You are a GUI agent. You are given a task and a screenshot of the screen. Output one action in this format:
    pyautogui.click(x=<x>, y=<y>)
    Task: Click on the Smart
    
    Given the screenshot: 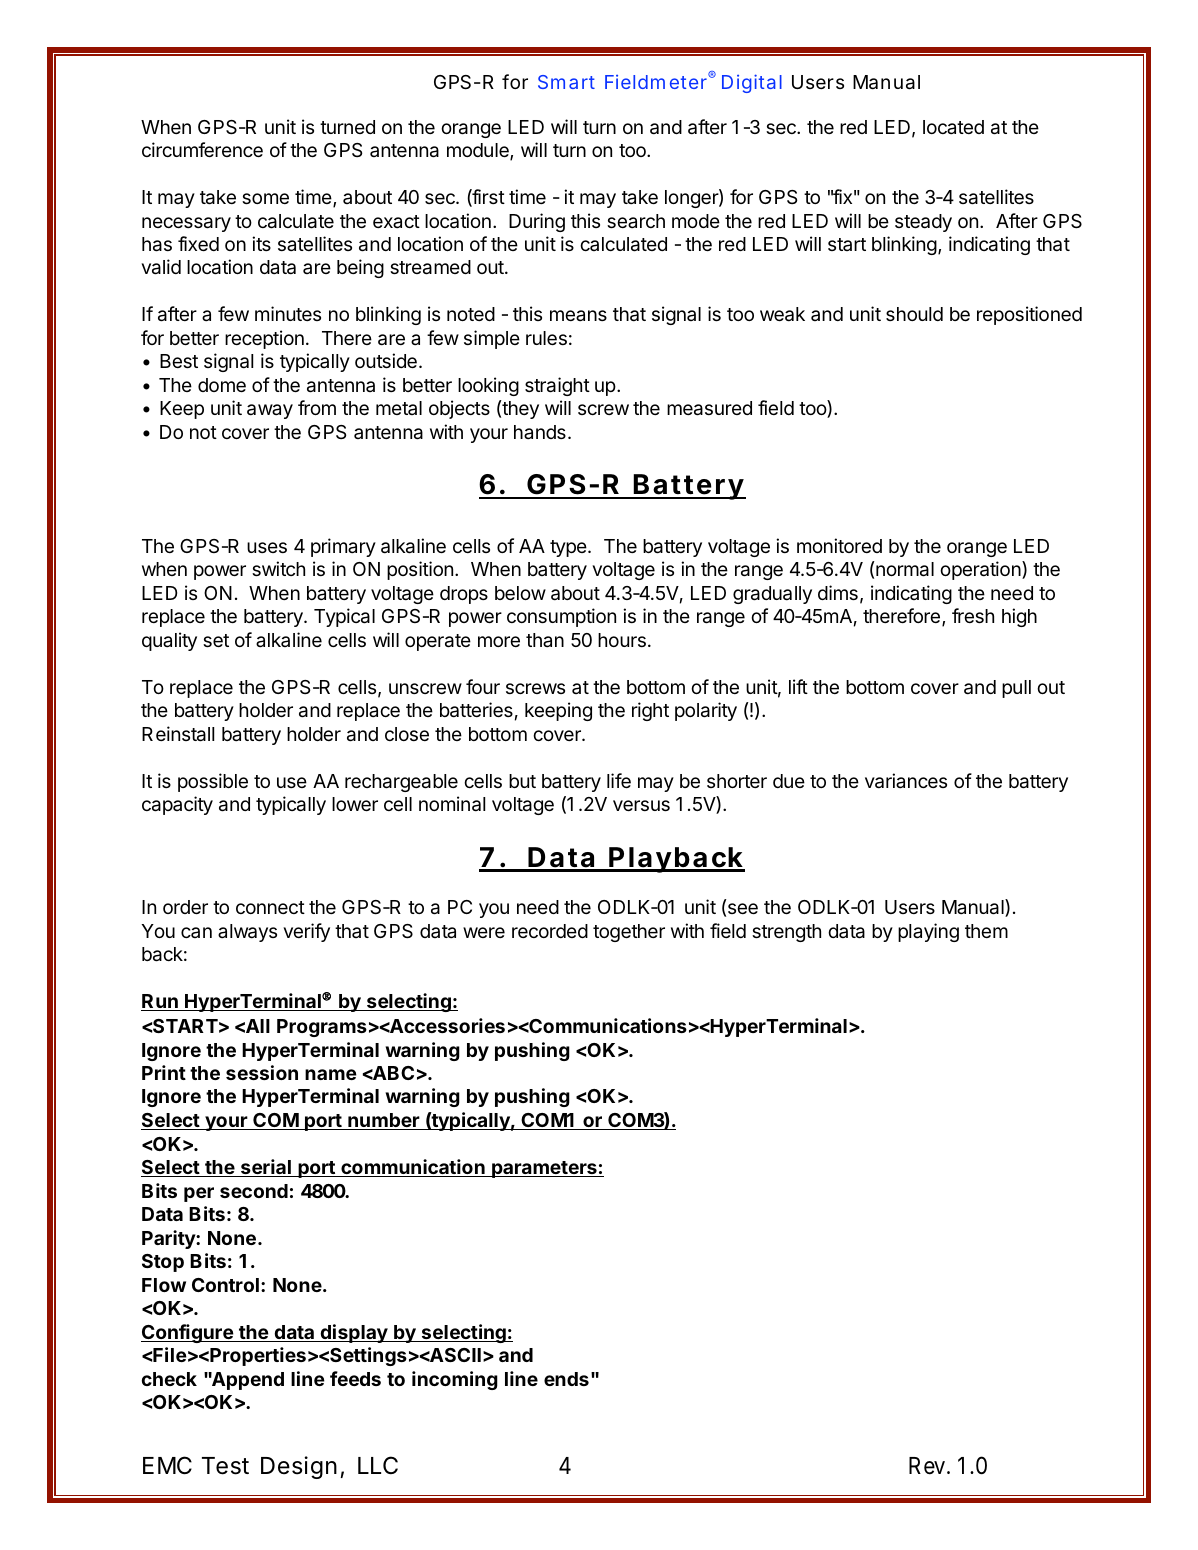 What is the action you would take?
    pyautogui.click(x=566, y=82)
